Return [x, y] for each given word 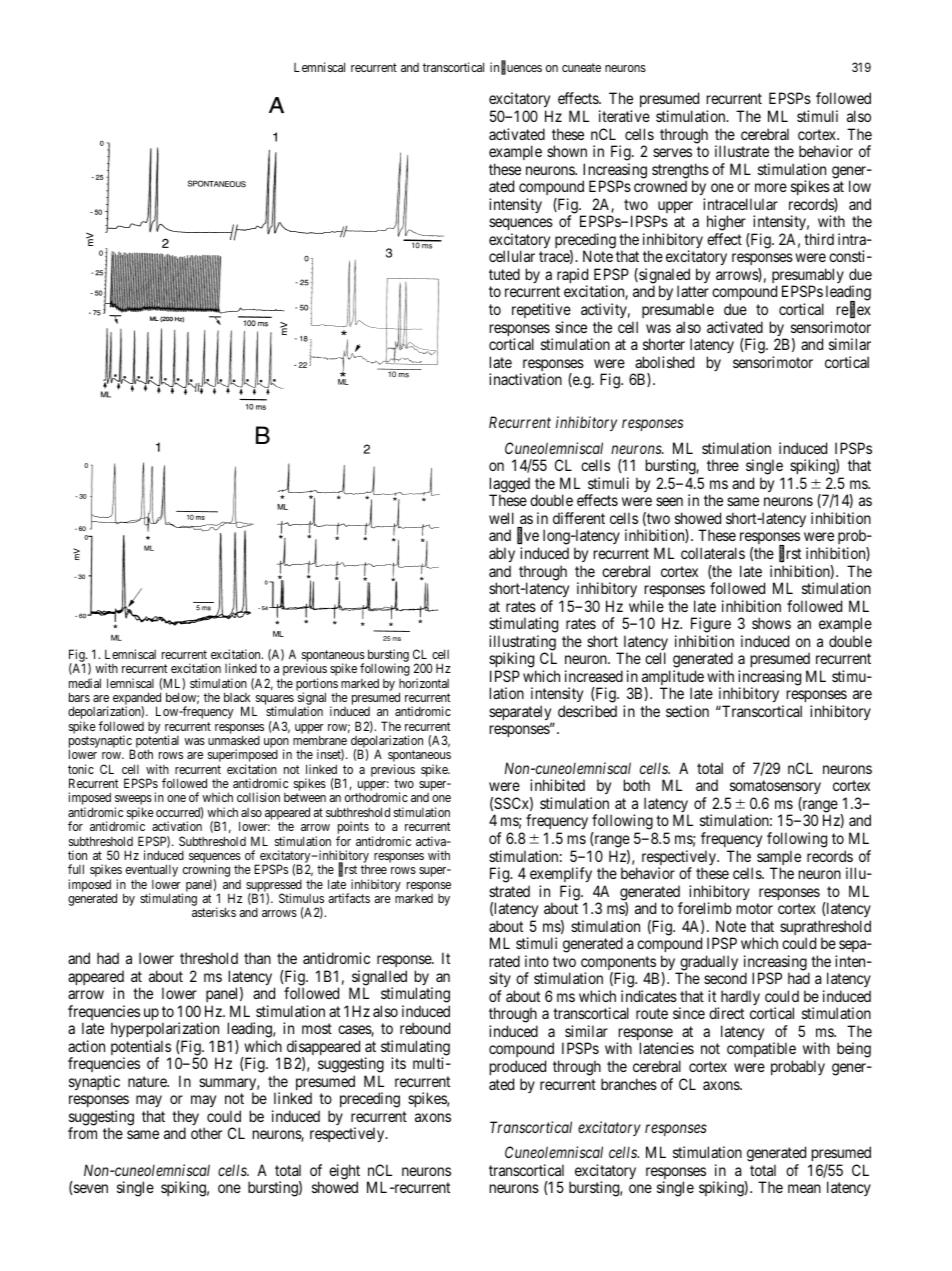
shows [771, 623]
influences [516, 68]
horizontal [424, 683]
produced [518, 1067]
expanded [137, 700]
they [185, 1119]
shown [567, 151]
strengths [680, 172]
